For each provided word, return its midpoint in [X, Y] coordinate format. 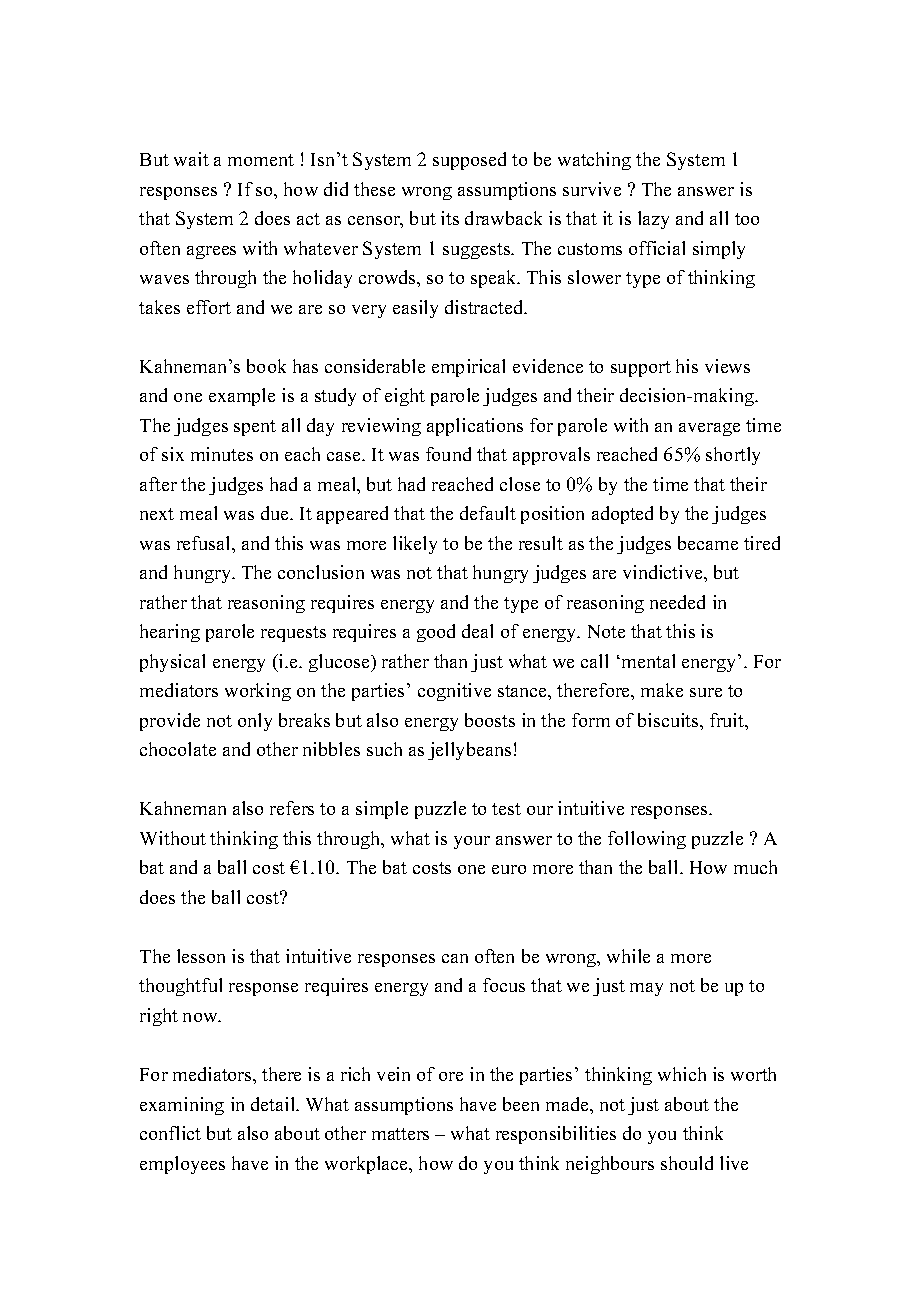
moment [261, 160]
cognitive [454, 692]
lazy [653, 220]
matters [400, 1134]
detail [274, 1104]
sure [706, 692]
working [258, 692]
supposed [469, 161]
